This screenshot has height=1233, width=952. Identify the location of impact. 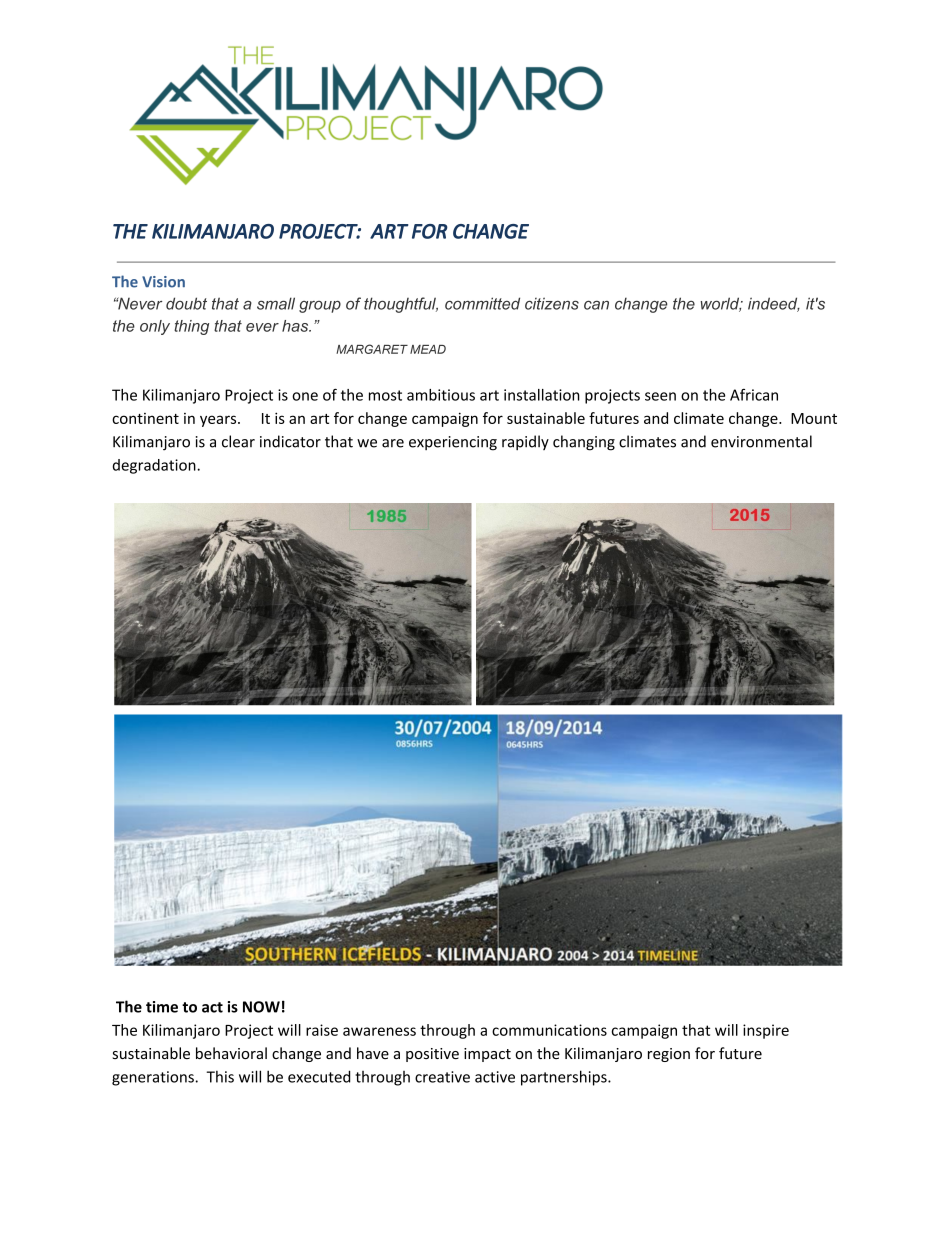
(487, 1055).
